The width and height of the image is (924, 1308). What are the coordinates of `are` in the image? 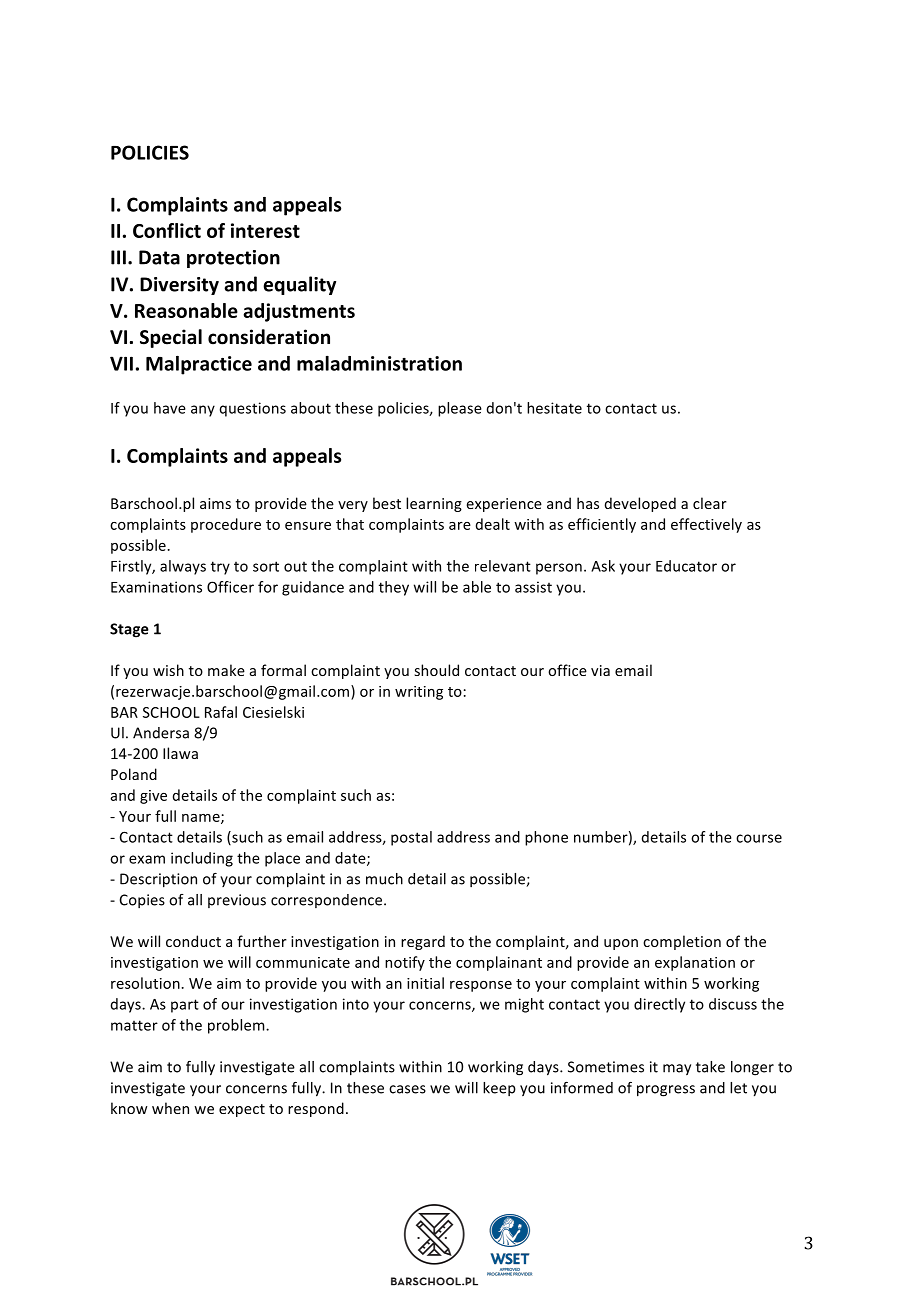 It's located at (460, 526).
